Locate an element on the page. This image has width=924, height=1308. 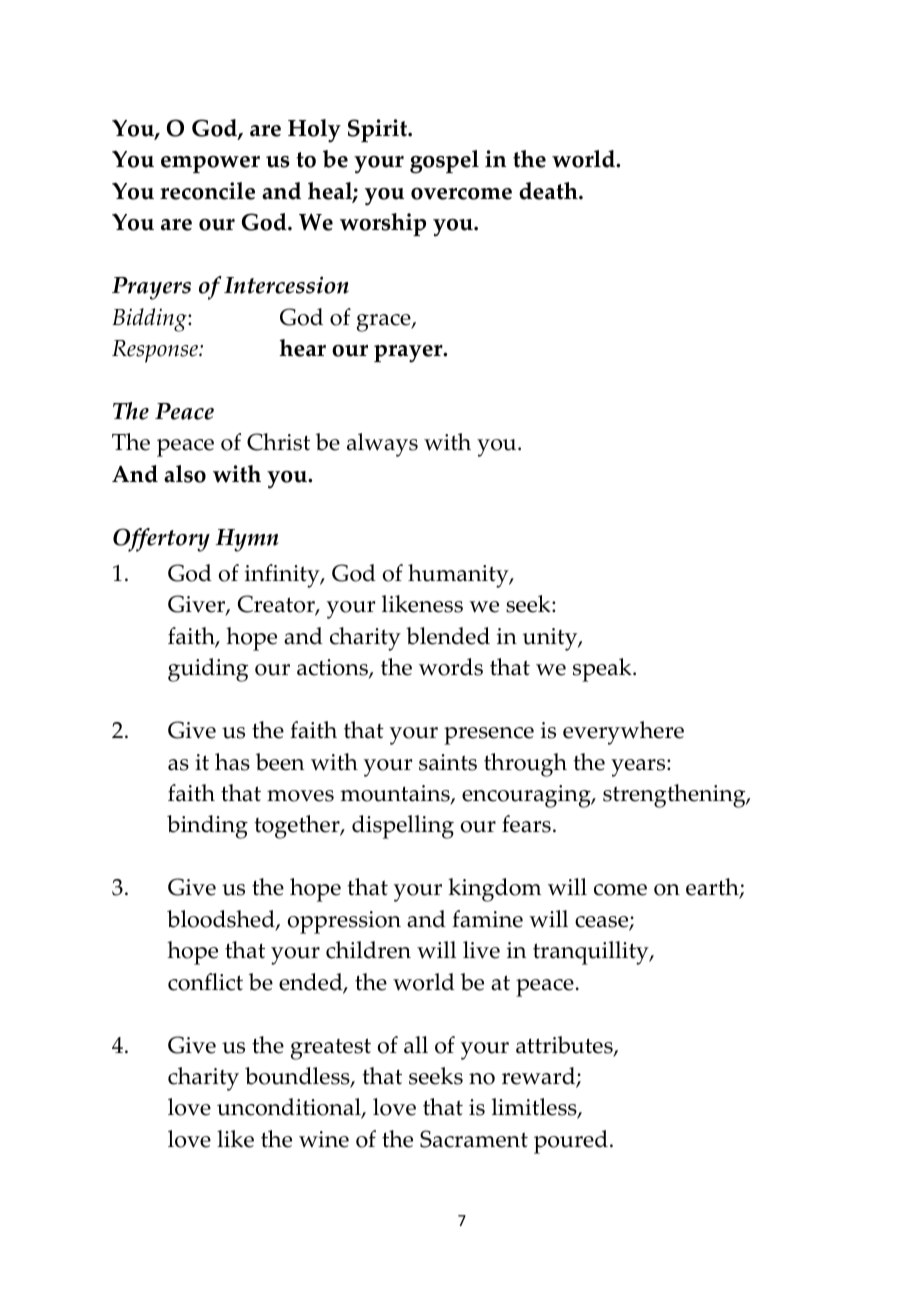
death is located at coordinates (549, 191).
